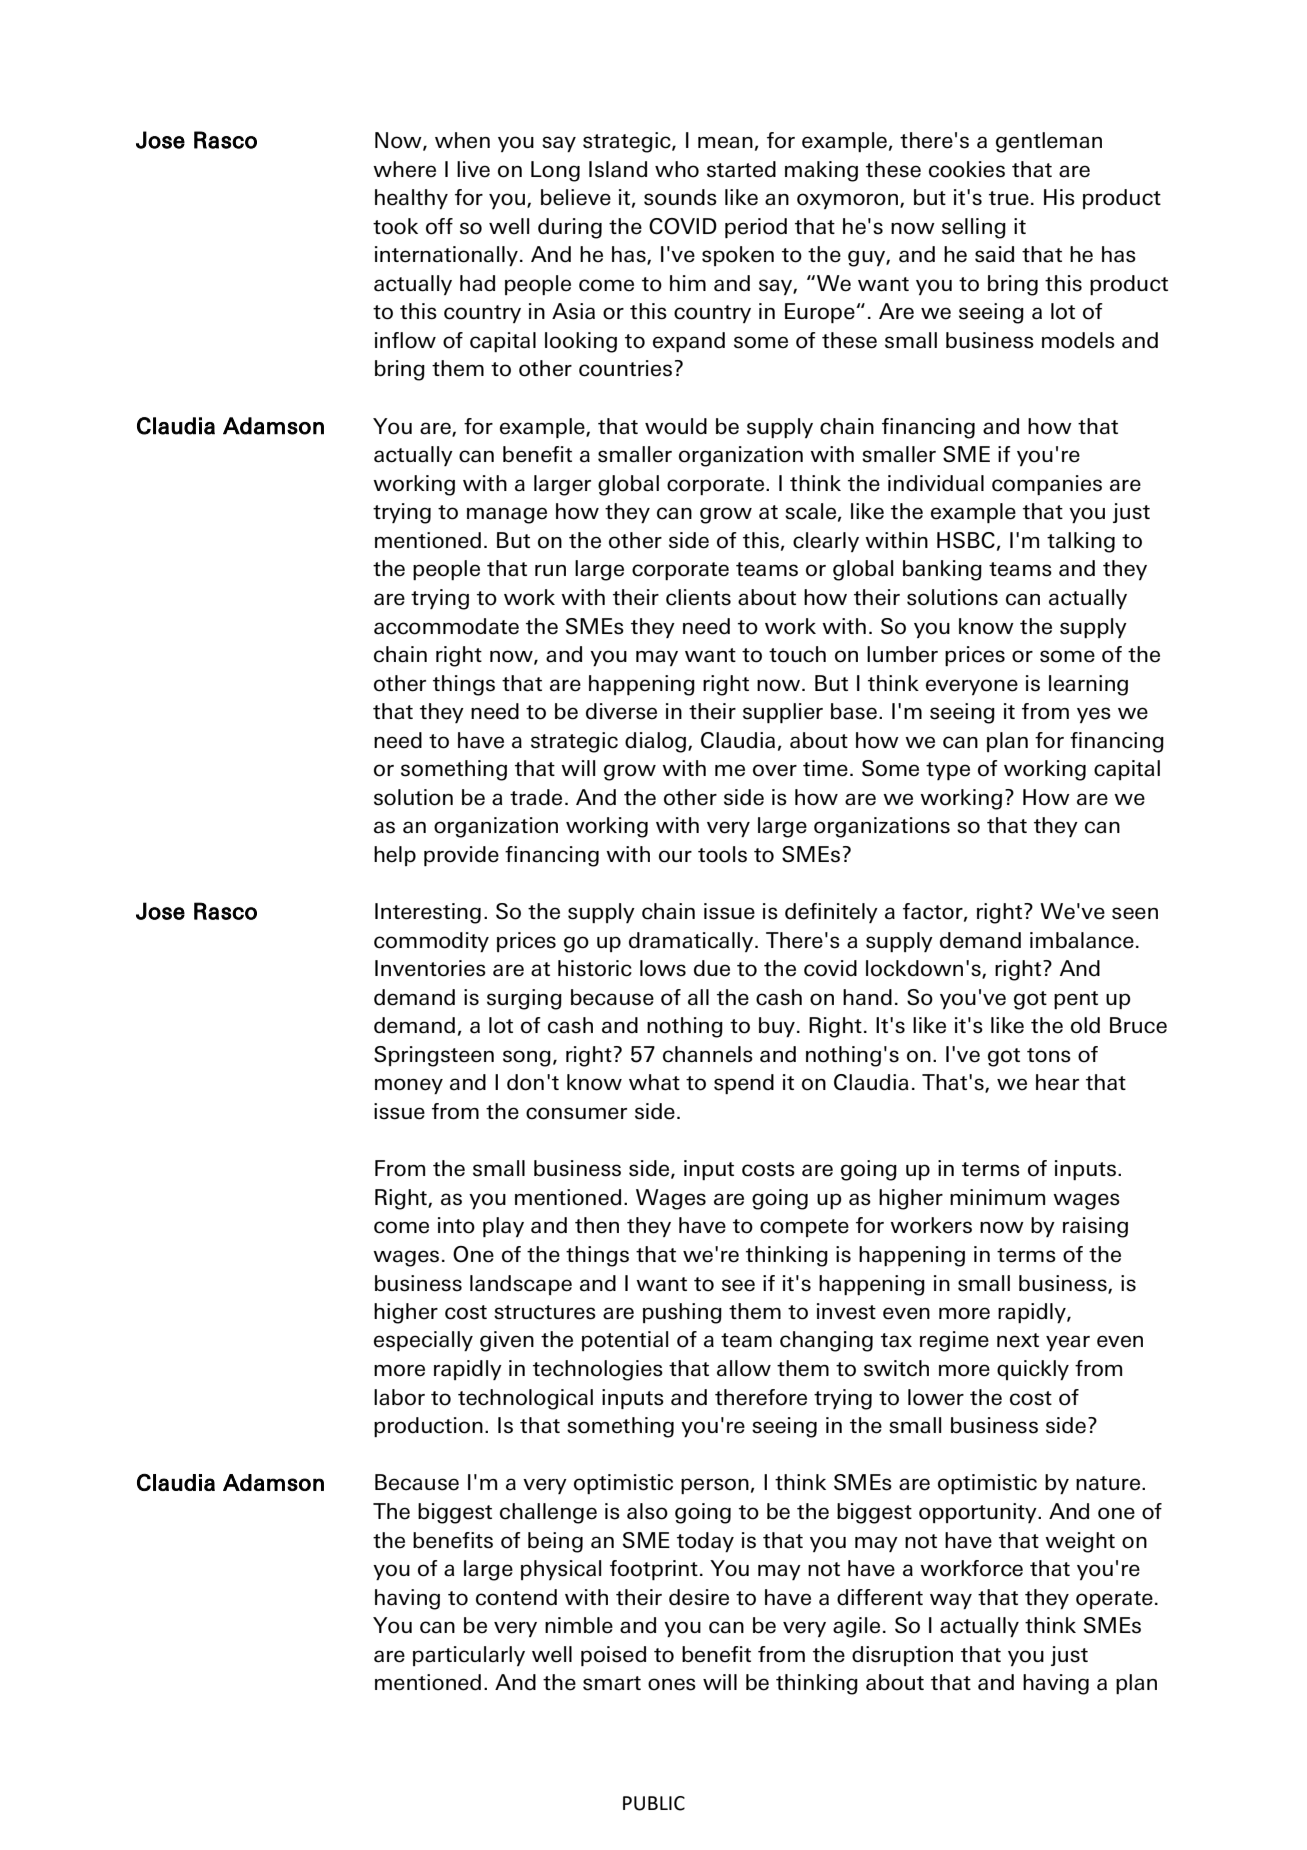  What do you see at coordinates (744, 1084) in the screenshot?
I see `spend` at bounding box center [744, 1084].
